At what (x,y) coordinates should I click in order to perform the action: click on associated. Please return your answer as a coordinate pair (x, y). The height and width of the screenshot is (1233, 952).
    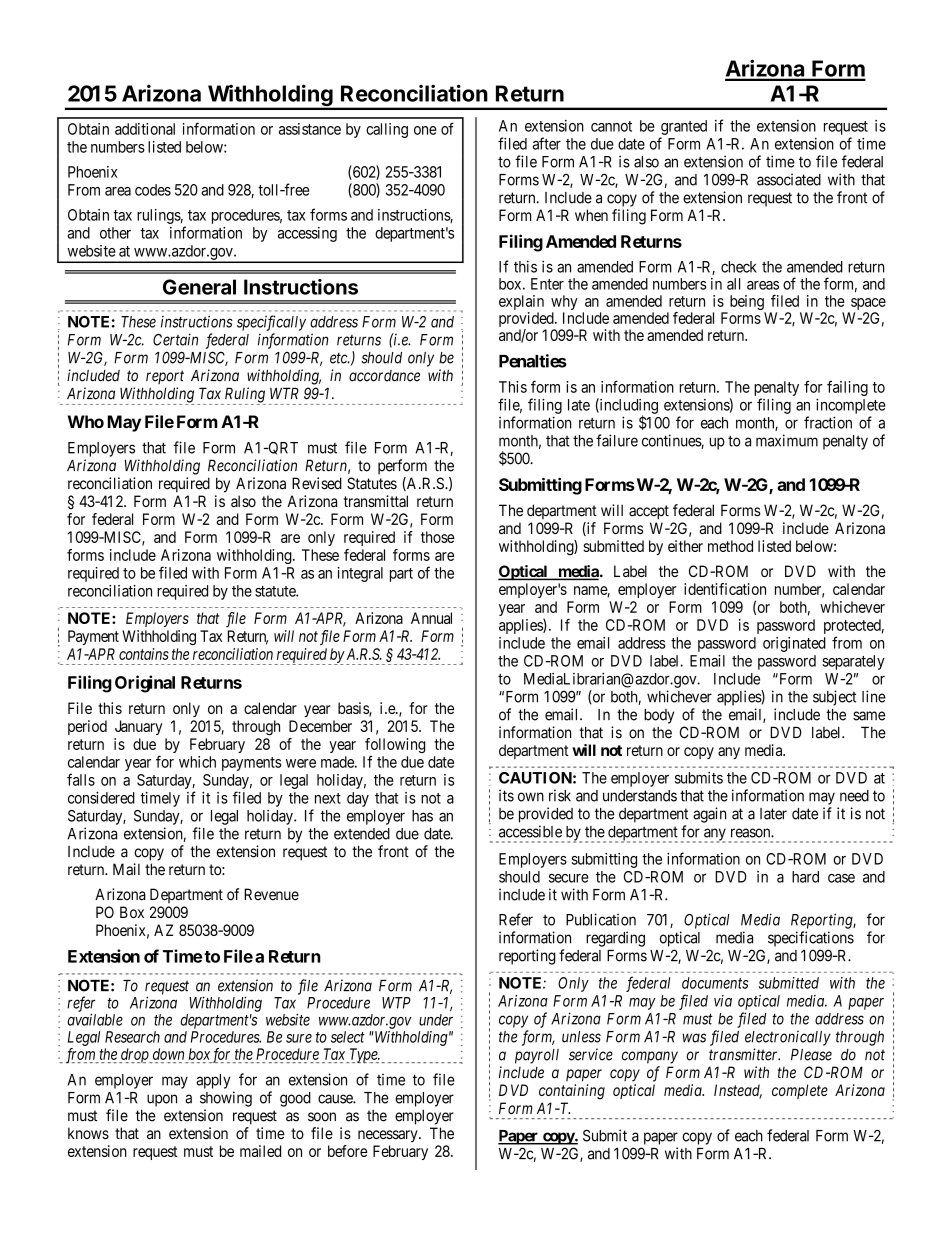
    Looking at the image, I should click on (789, 179).
